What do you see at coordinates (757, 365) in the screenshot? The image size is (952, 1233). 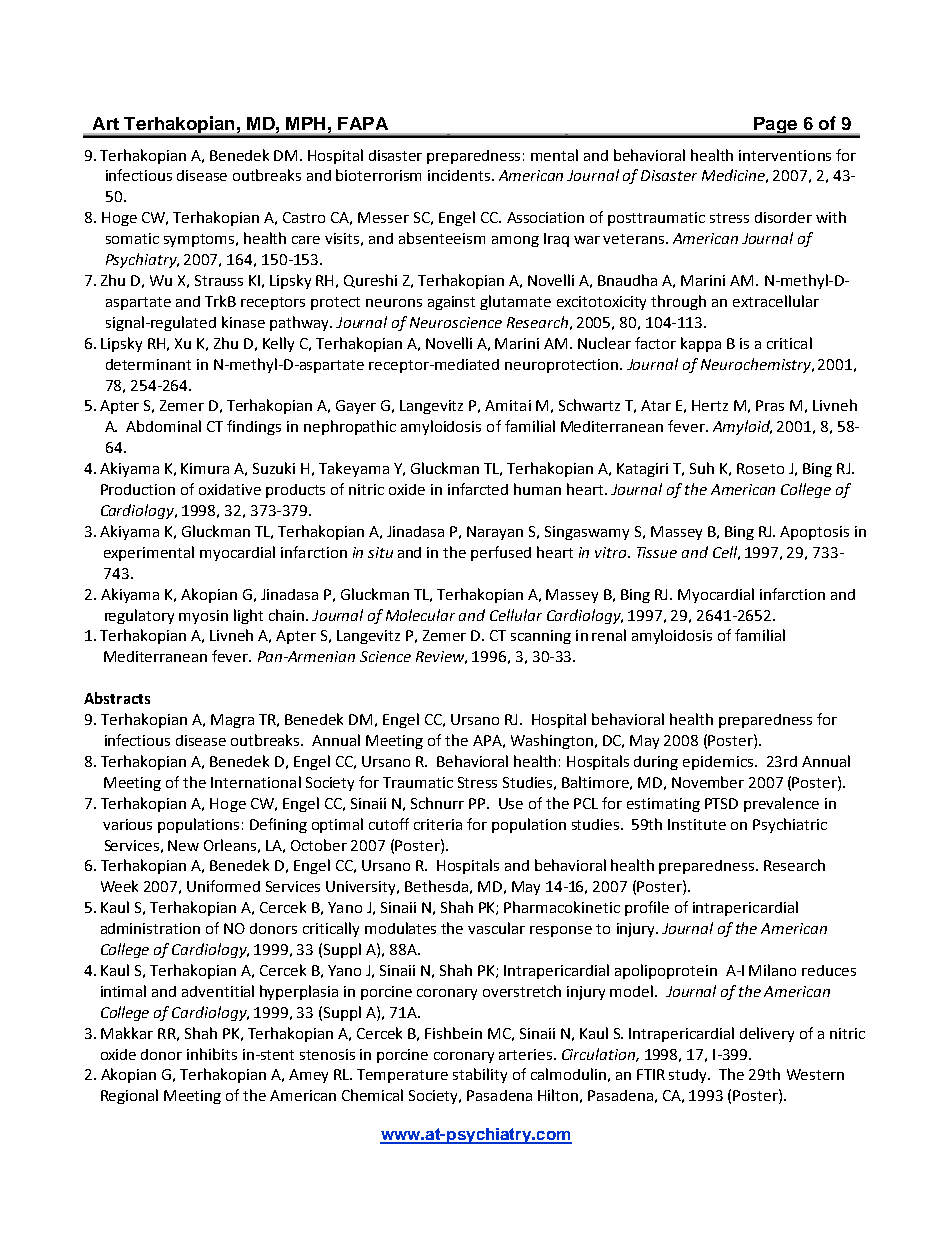 I see `Neurochemistry` at bounding box center [757, 365].
